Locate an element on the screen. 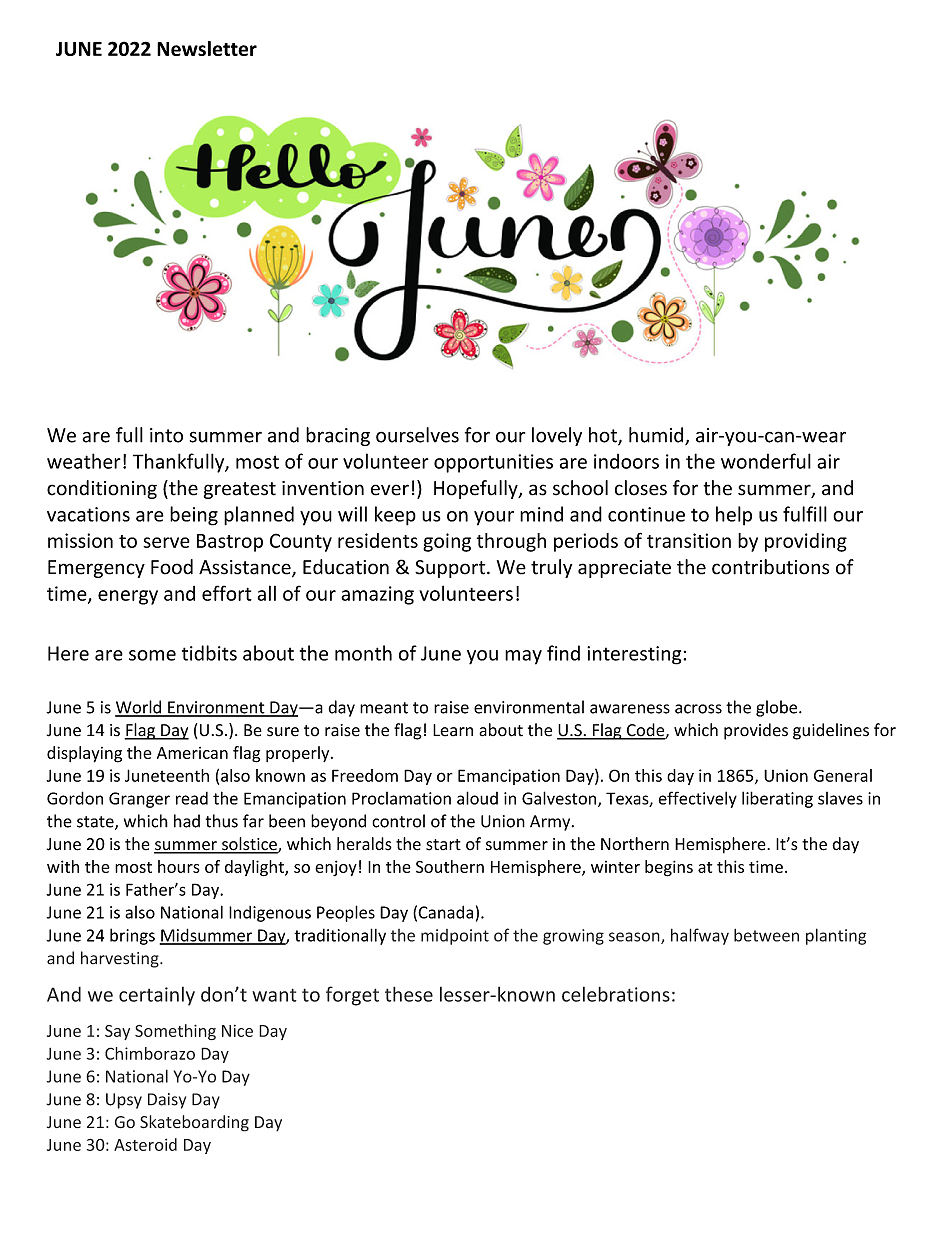 This screenshot has width=952, height=1233. liberating is located at coordinates (777, 799).
